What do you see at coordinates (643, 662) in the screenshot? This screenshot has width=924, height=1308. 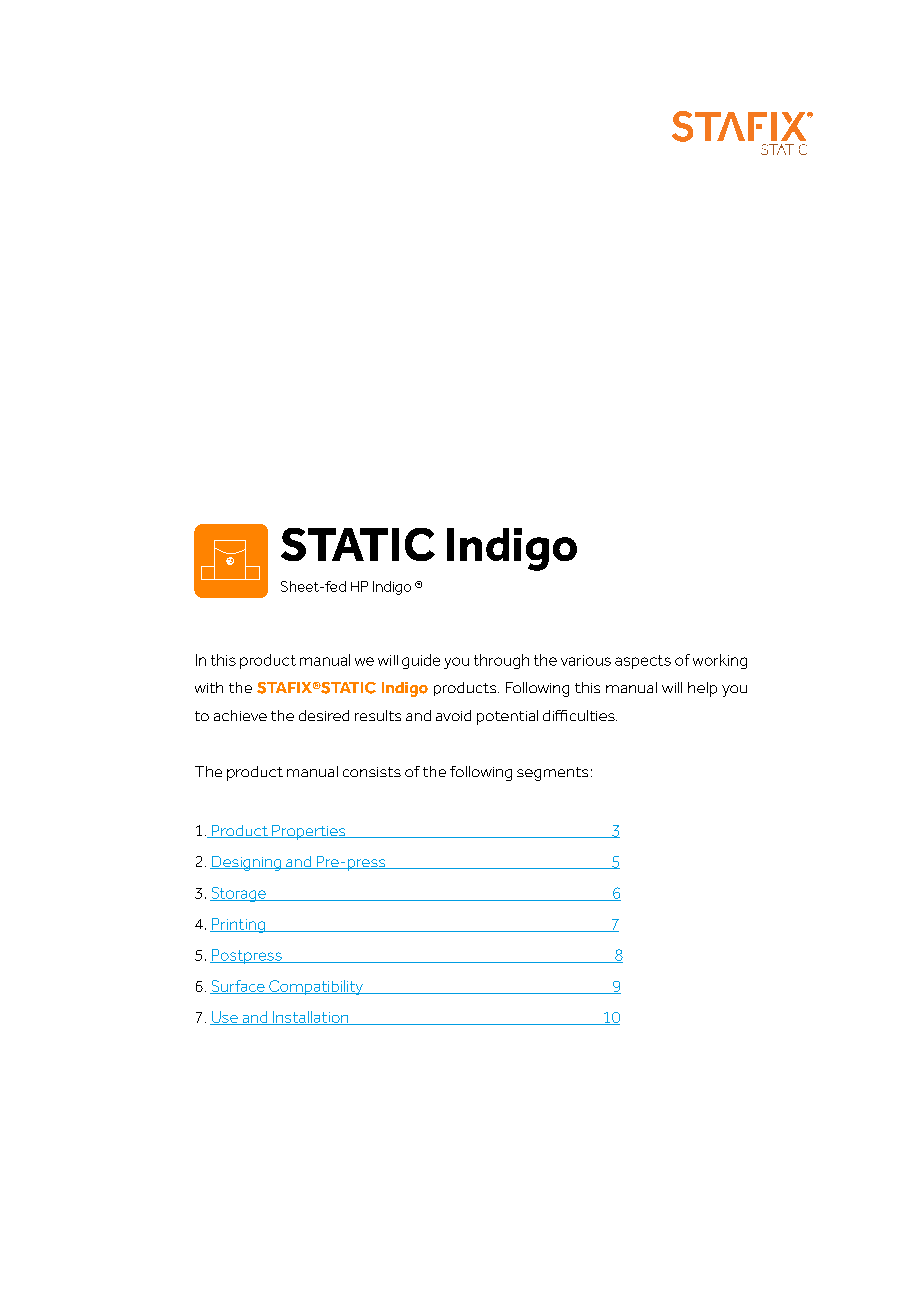 I see `aspects` at bounding box center [643, 662].
